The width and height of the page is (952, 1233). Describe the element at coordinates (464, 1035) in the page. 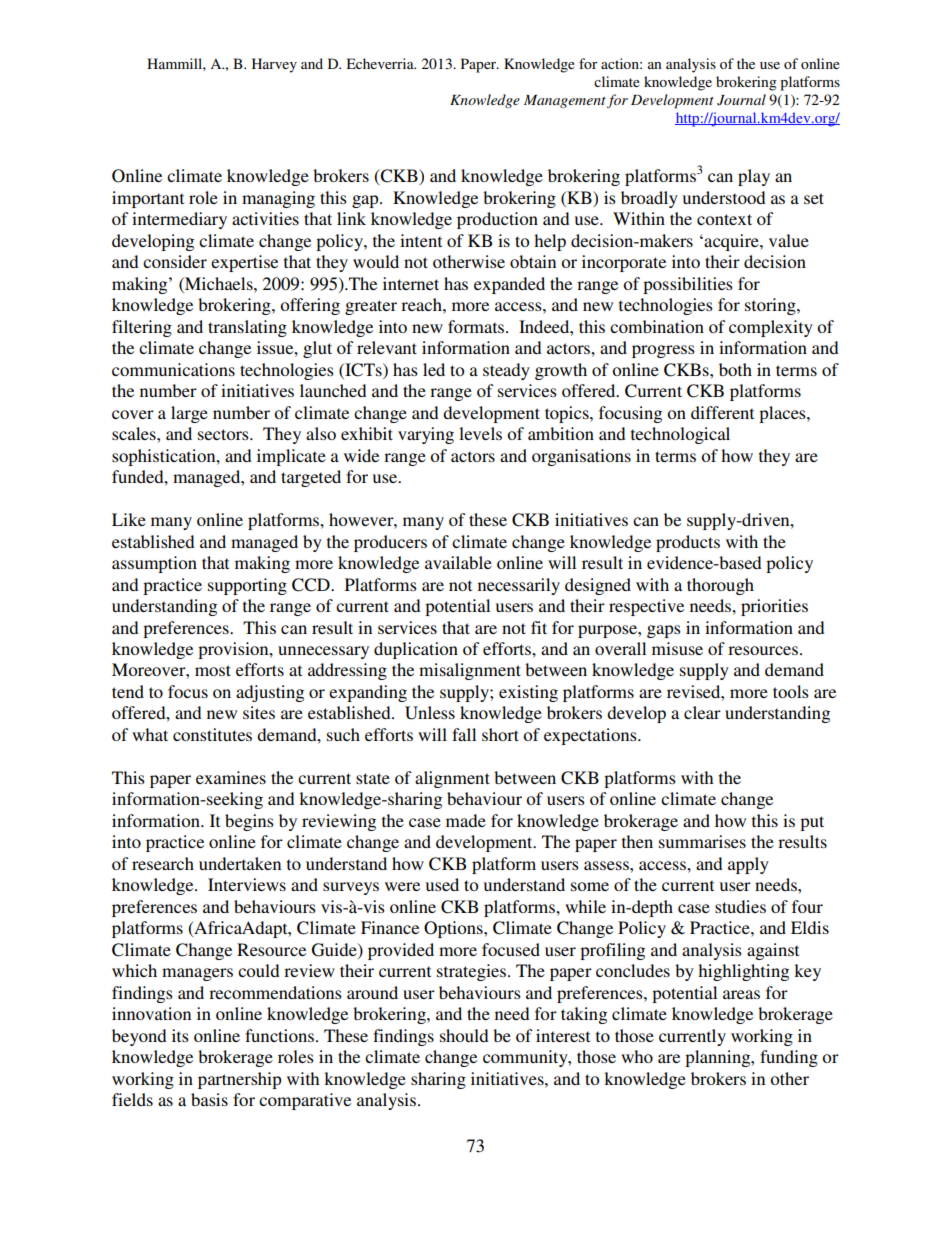

I see `should` at that location.
